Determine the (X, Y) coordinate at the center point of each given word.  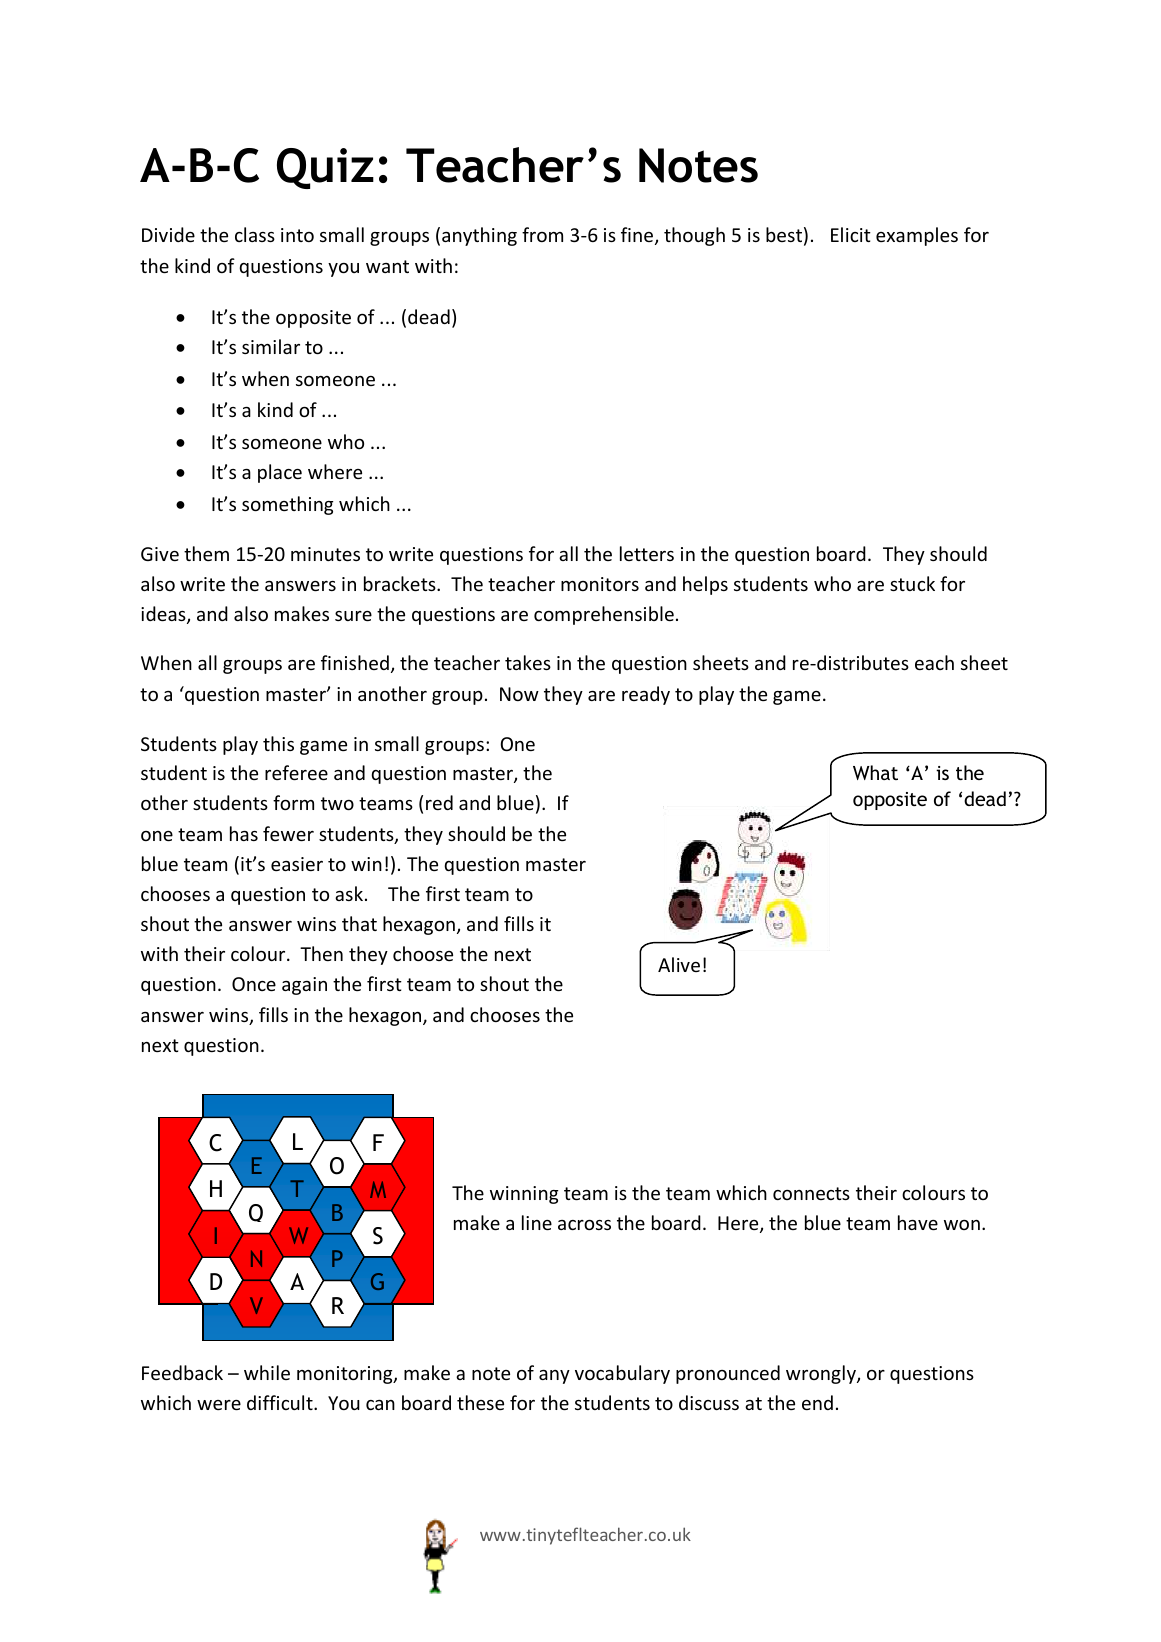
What (875, 772)
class (255, 234)
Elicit (851, 234)
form (293, 802)
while (267, 1372)
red (439, 802)
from (542, 234)
